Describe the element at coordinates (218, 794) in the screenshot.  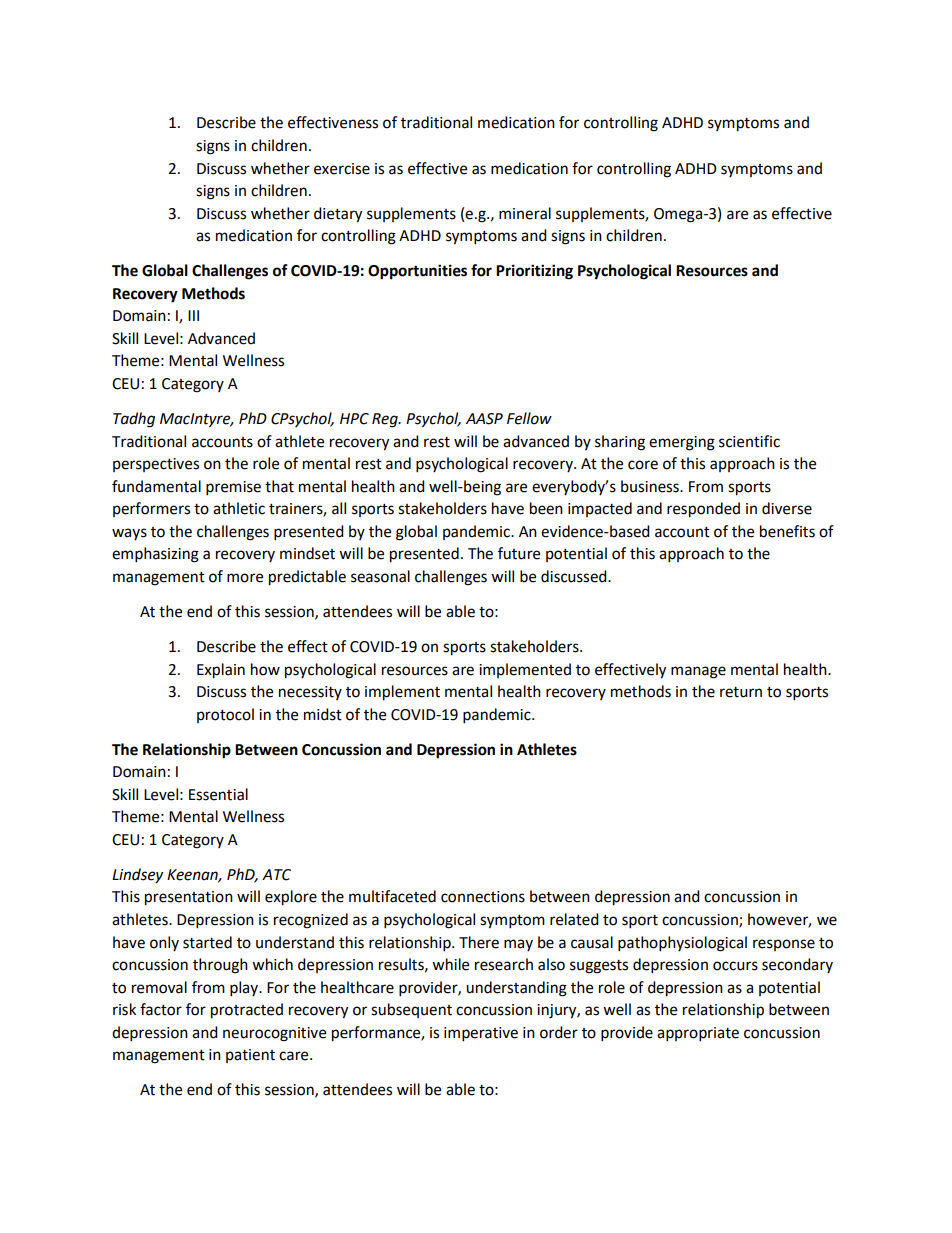
I see `Essential` at that location.
